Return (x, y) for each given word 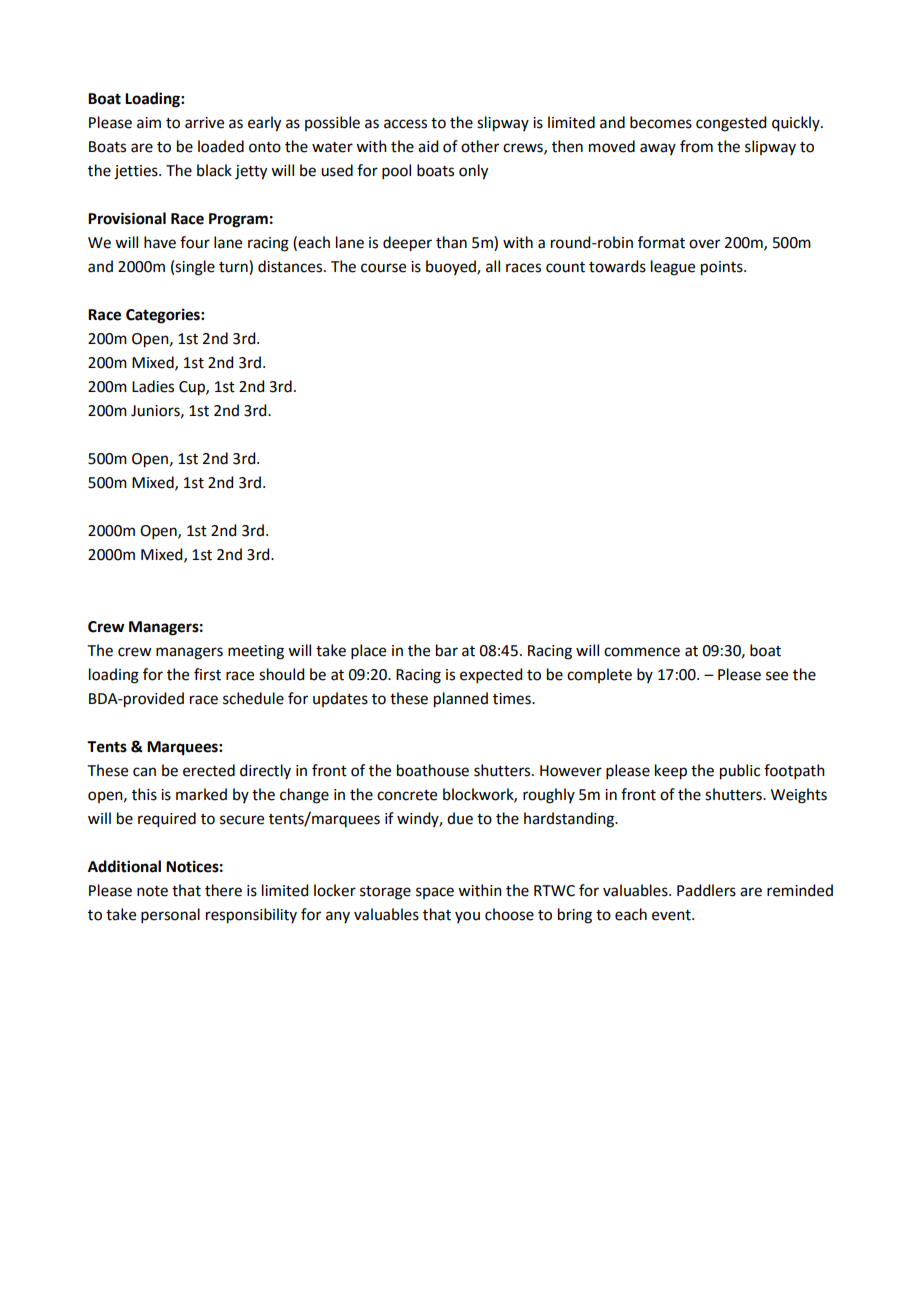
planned (461, 700)
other (480, 146)
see (777, 676)
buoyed (452, 267)
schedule (253, 698)
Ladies (153, 386)
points (723, 268)
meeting (256, 652)
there (223, 890)
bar (447, 650)
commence (642, 652)
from (696, 146)
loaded (221, 146)
